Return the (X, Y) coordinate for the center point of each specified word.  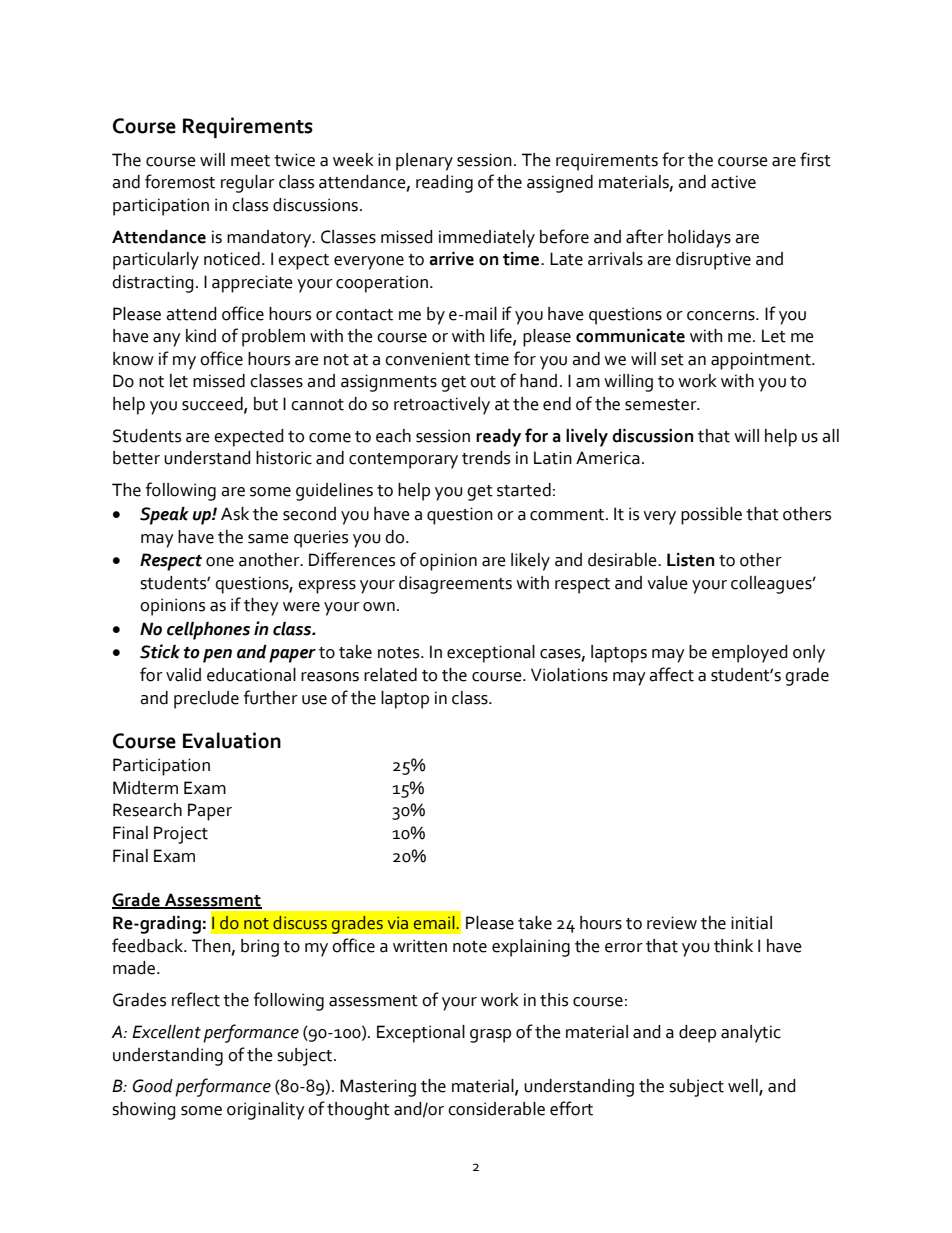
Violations (569, 675)
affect (671, 674)
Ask (235, 514)
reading (444, 184)
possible (711, 516)
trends (486, 458)
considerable (496, 1109)
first (815, 159)
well (744, 1087)
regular (248, 184)
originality (266, 1111)
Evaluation (232, 740)
